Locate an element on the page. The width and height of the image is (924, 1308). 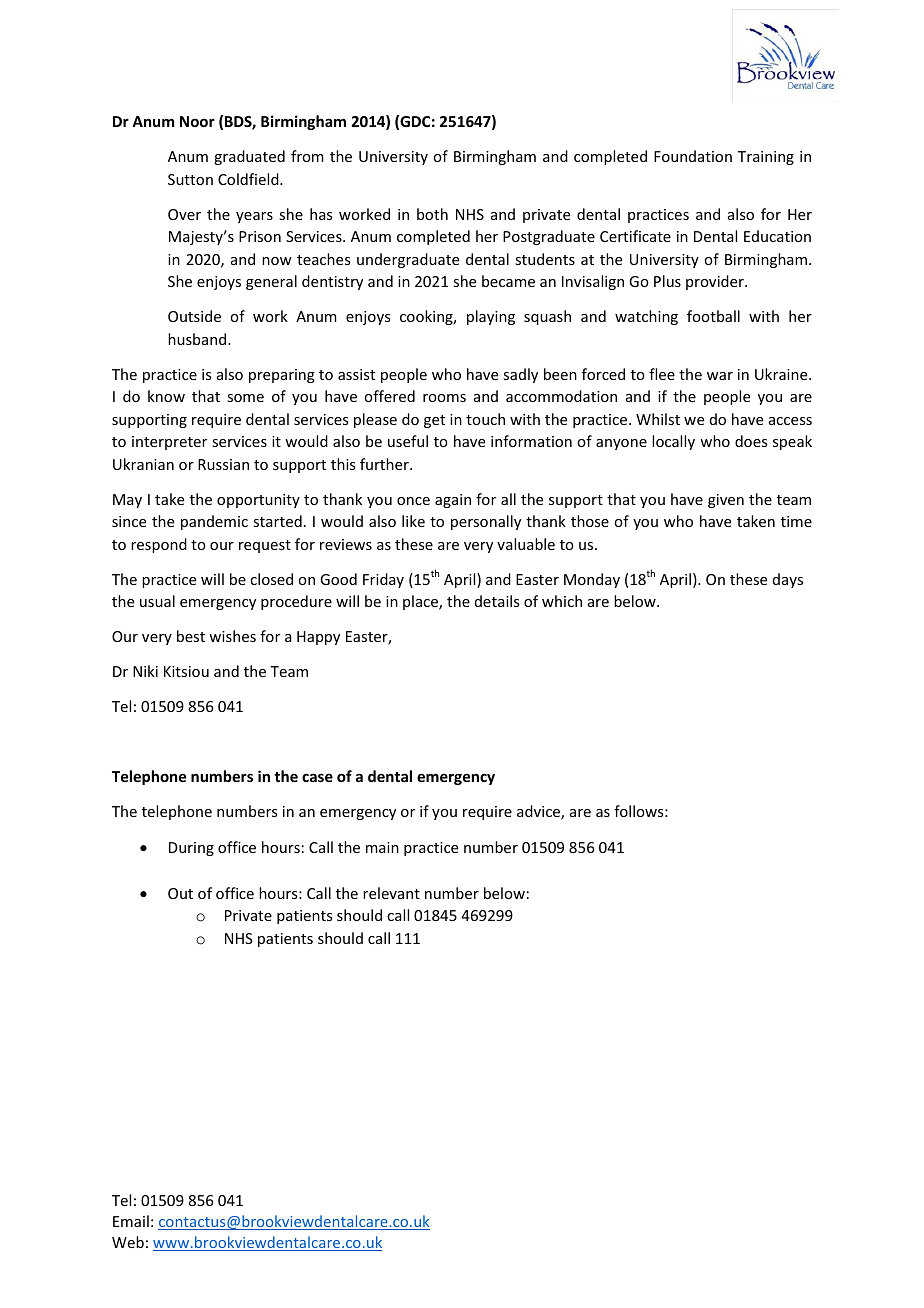
both is located at coordinates (432, 214).
